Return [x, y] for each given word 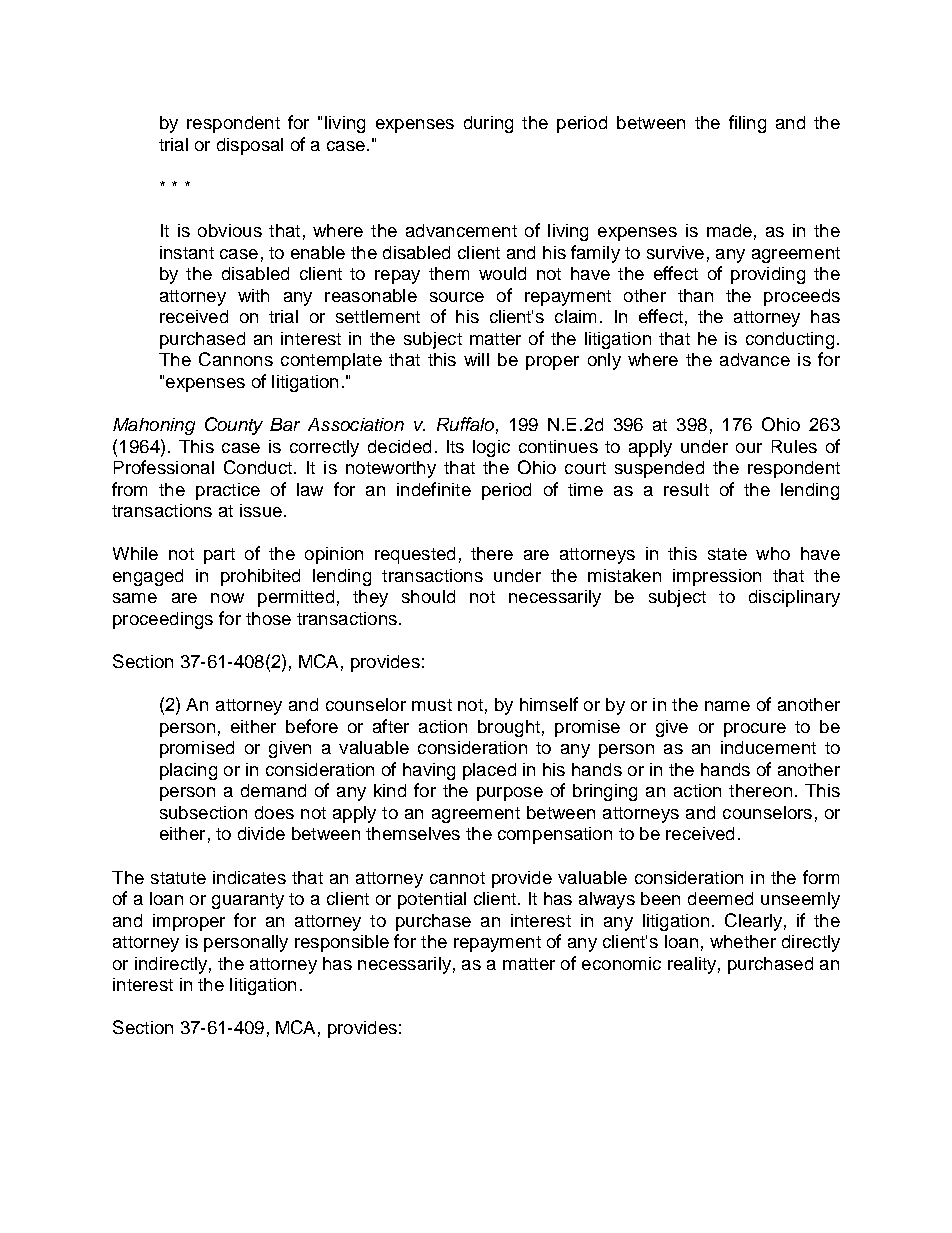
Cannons [236, 359]
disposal [250, 146]
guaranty [248, 901]
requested [415, 555]
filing [747, 124]
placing [188, 771]
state [727, 554]
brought [509, 728]
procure [755, 730]
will [476, 359]
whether [743, 941]
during [488, 124]
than [695, 295]
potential [432, 900]
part [219, 556]
